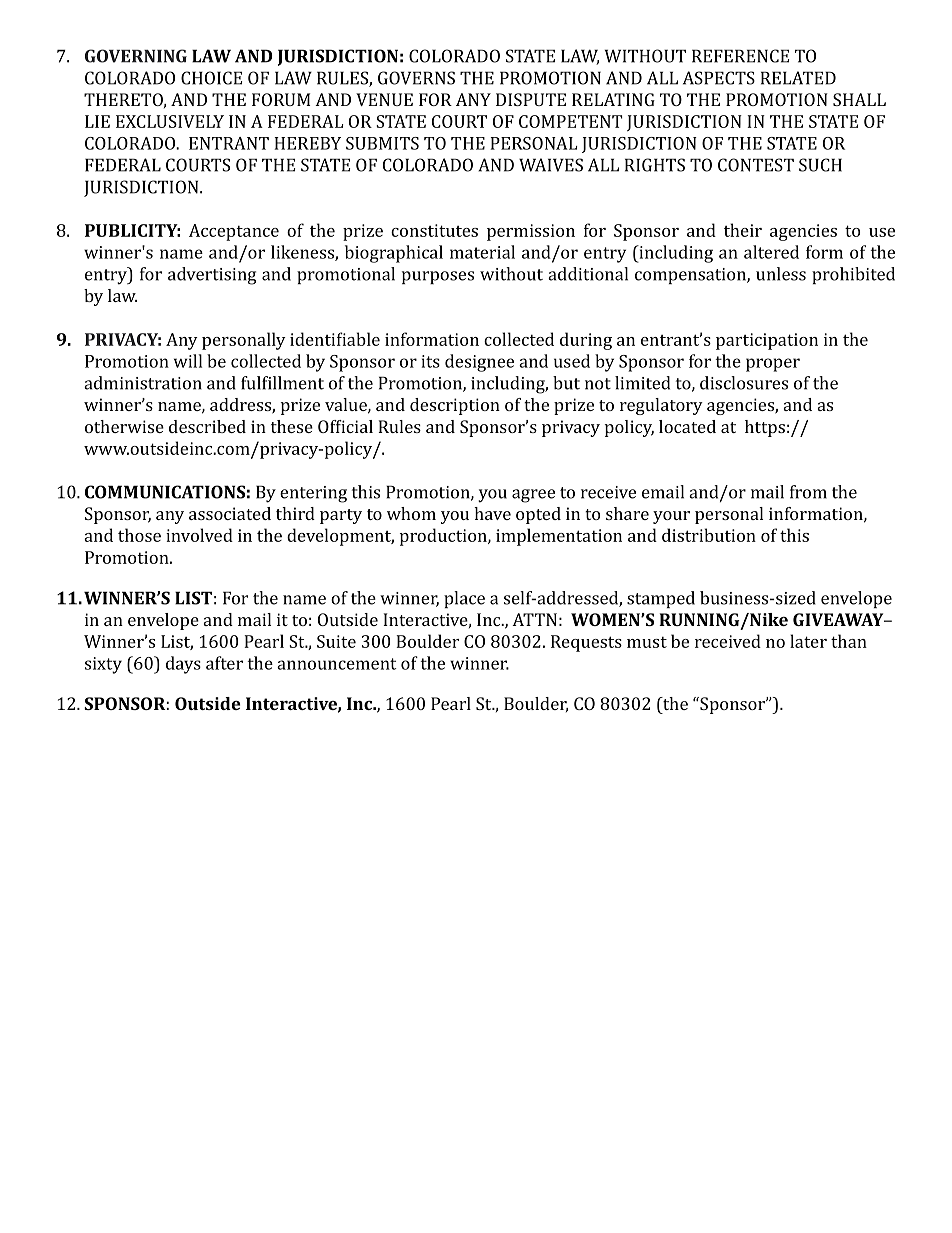  I want to click on Requests, so click(586, 643).
